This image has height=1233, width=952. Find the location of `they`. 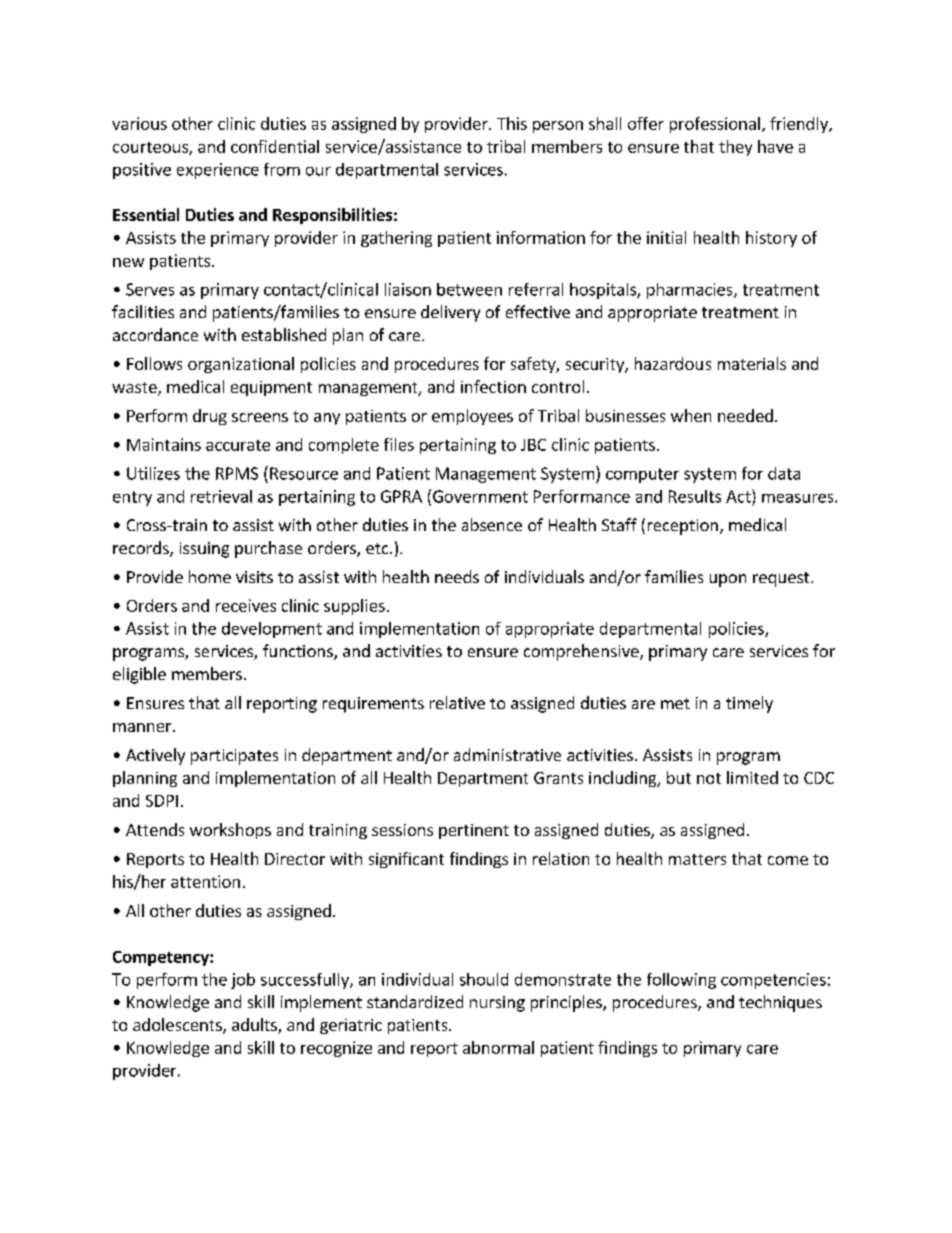

they is located at coordinates (735, 148).
